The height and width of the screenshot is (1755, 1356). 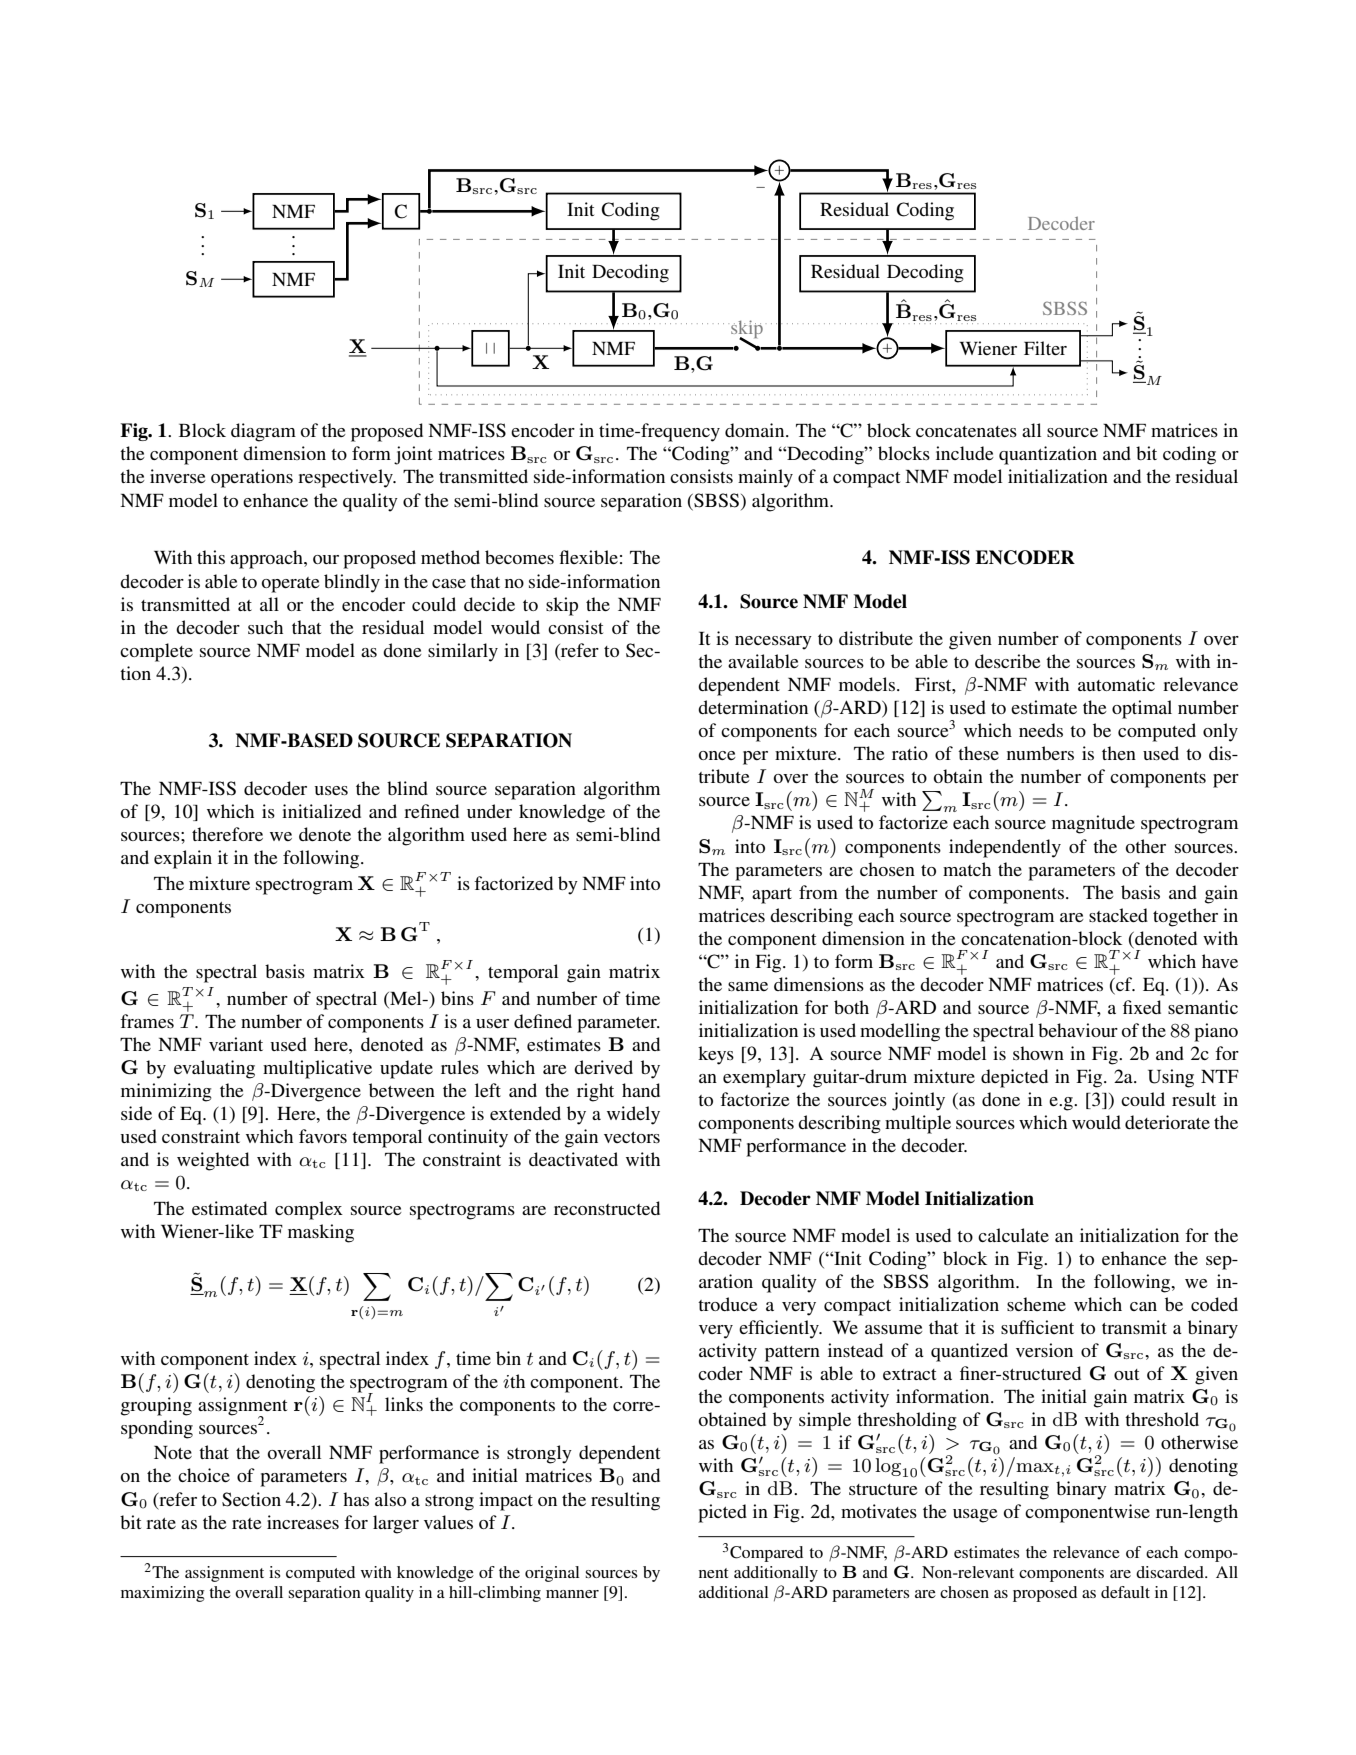 I want to click on such, so click(x=265, y=627).
